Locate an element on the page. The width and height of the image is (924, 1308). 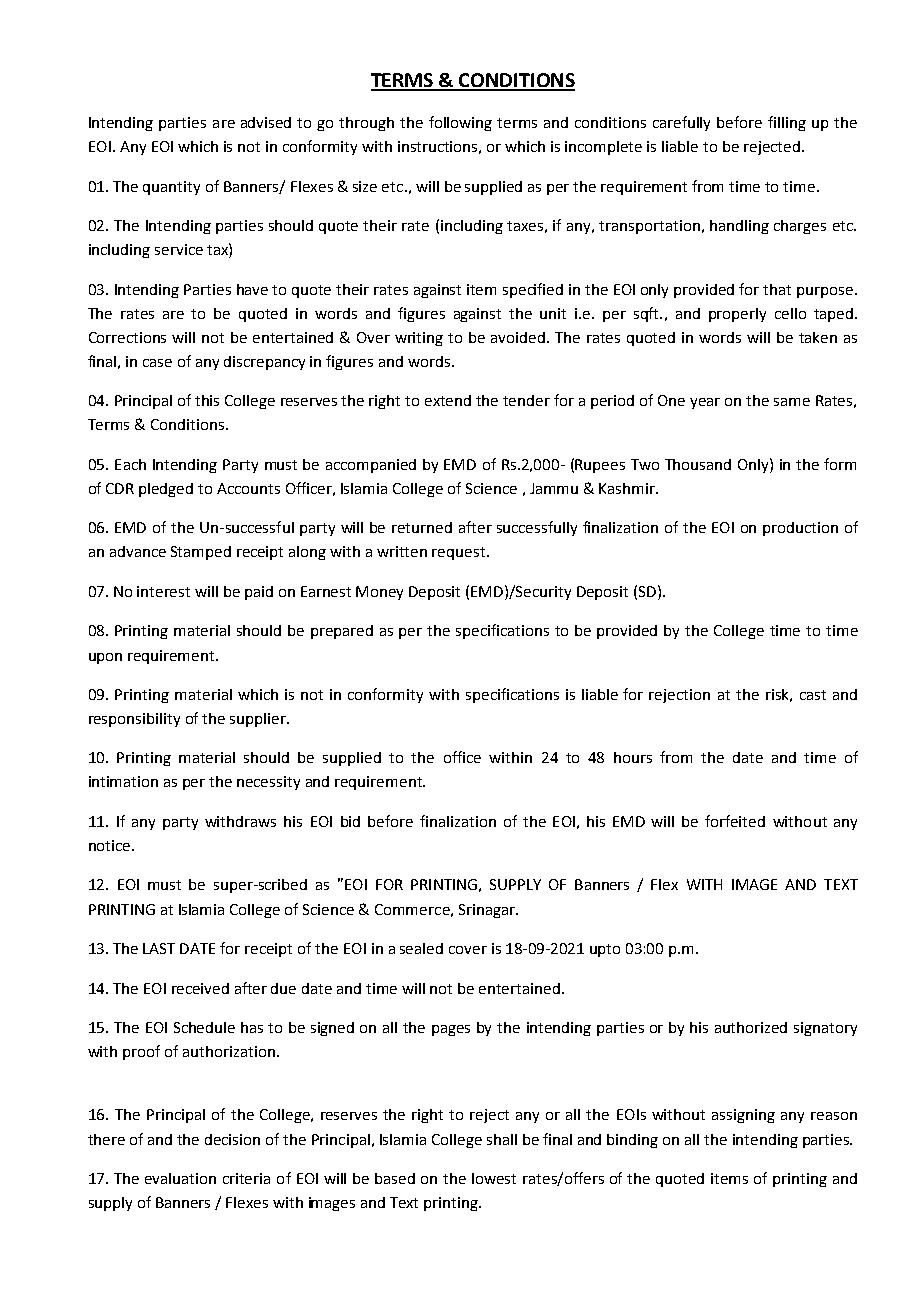
decision is located at coordinates (232, 1139).
